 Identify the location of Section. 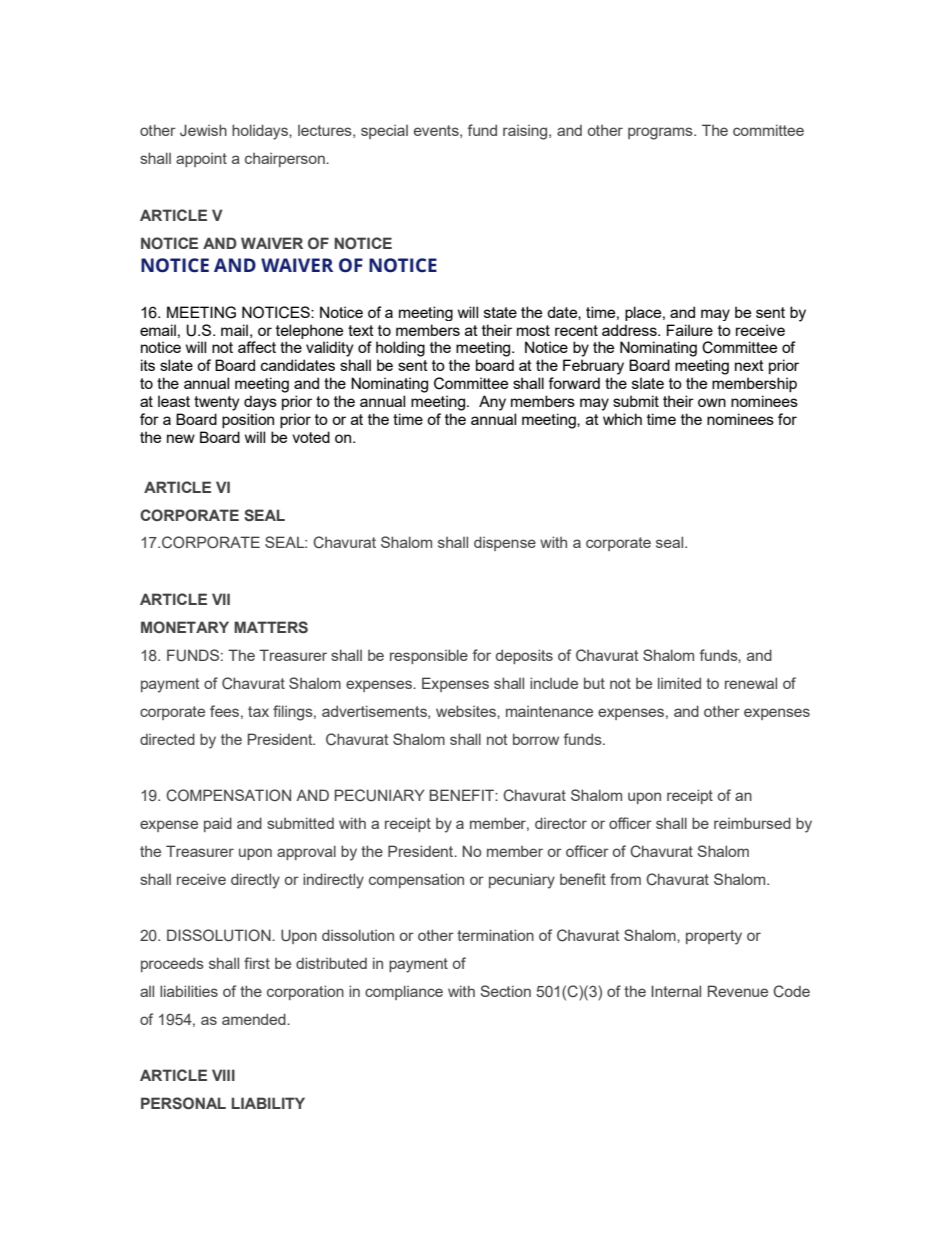
(505, 991).
